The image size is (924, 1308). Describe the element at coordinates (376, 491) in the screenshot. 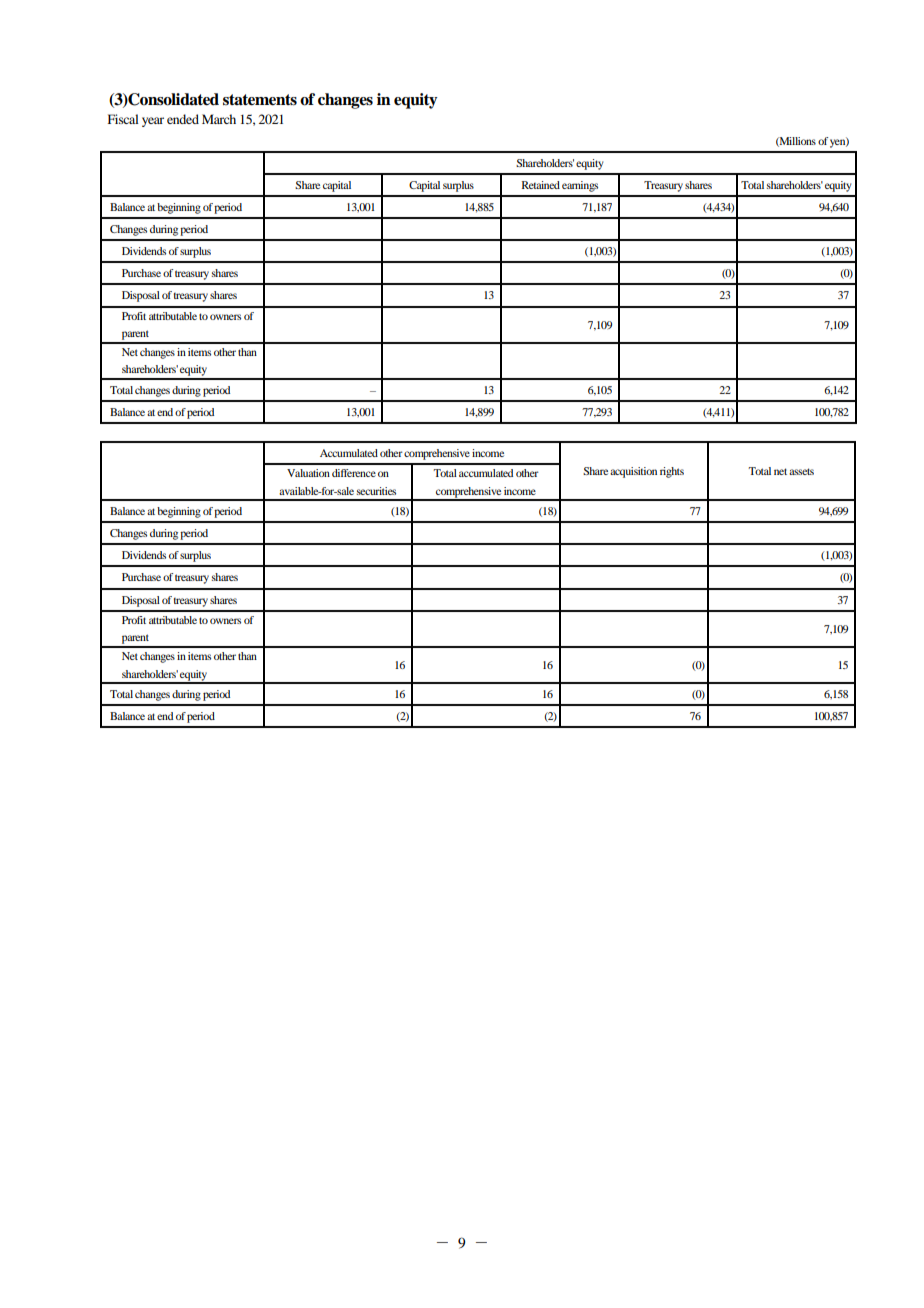

I see `securities` at that location.
